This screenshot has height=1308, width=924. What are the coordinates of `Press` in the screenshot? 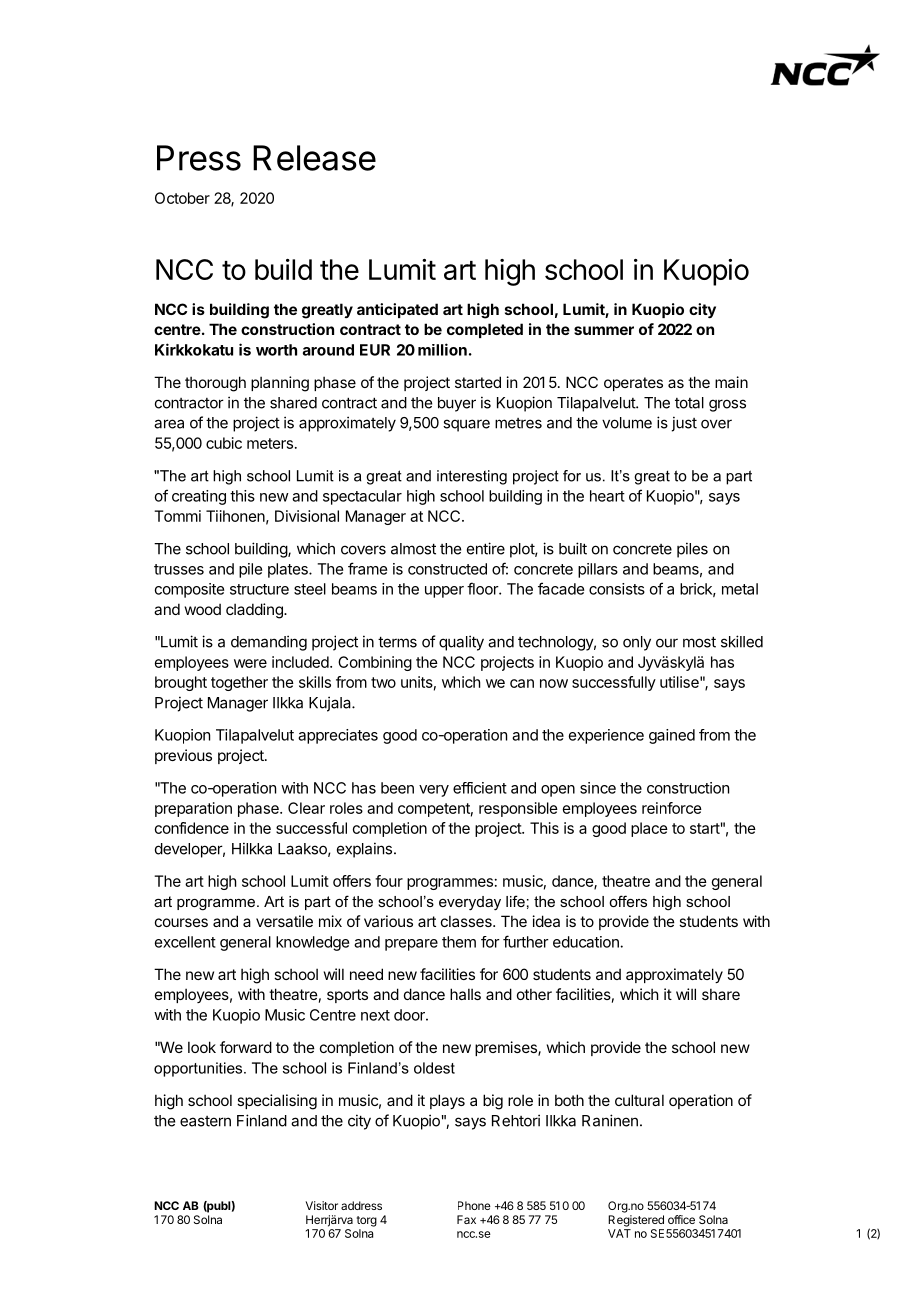 It's located at (199, 158).
